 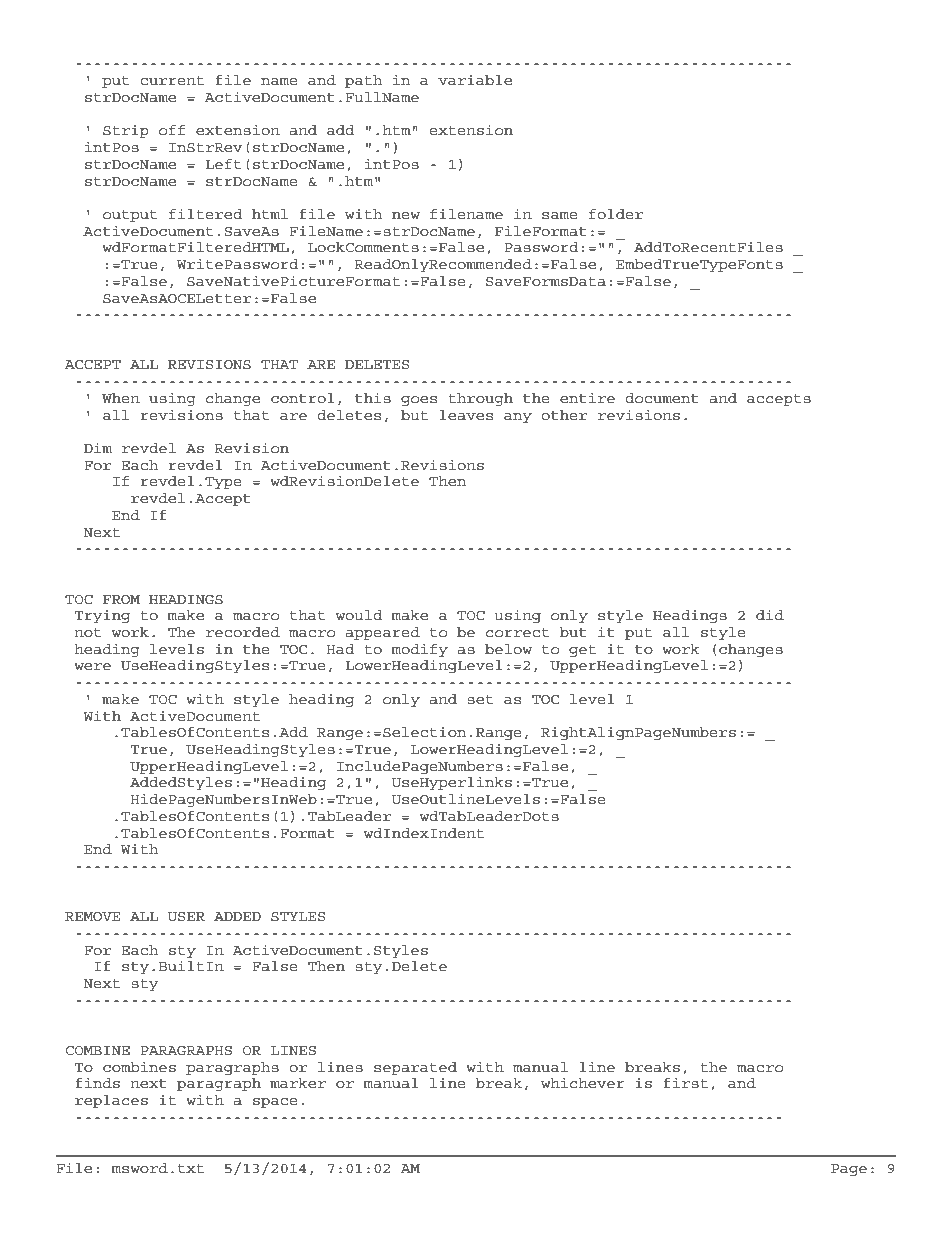 I want to click on did, so click(x=770, y=615).
